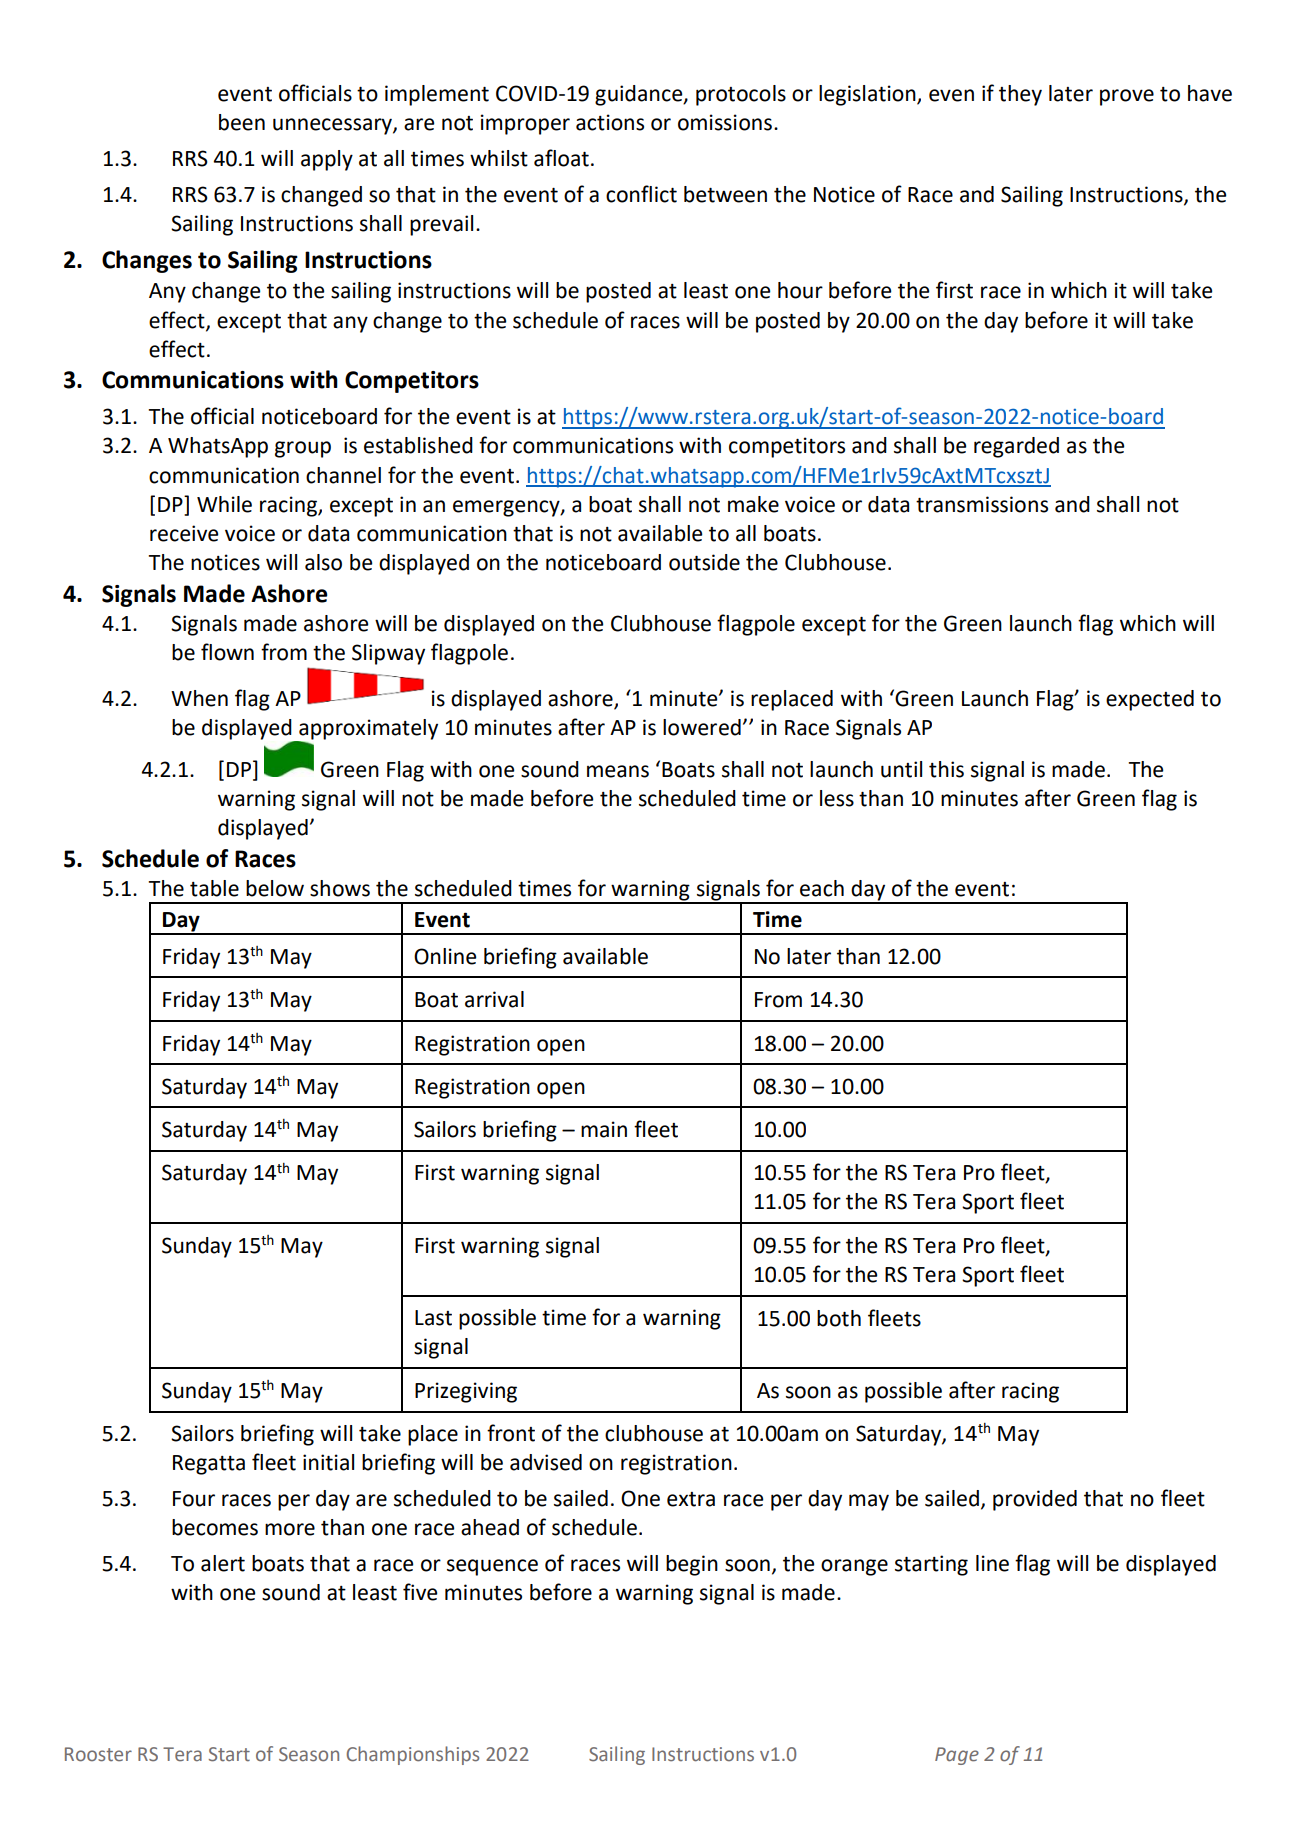  I want to click on main, so click(604, 1129).
